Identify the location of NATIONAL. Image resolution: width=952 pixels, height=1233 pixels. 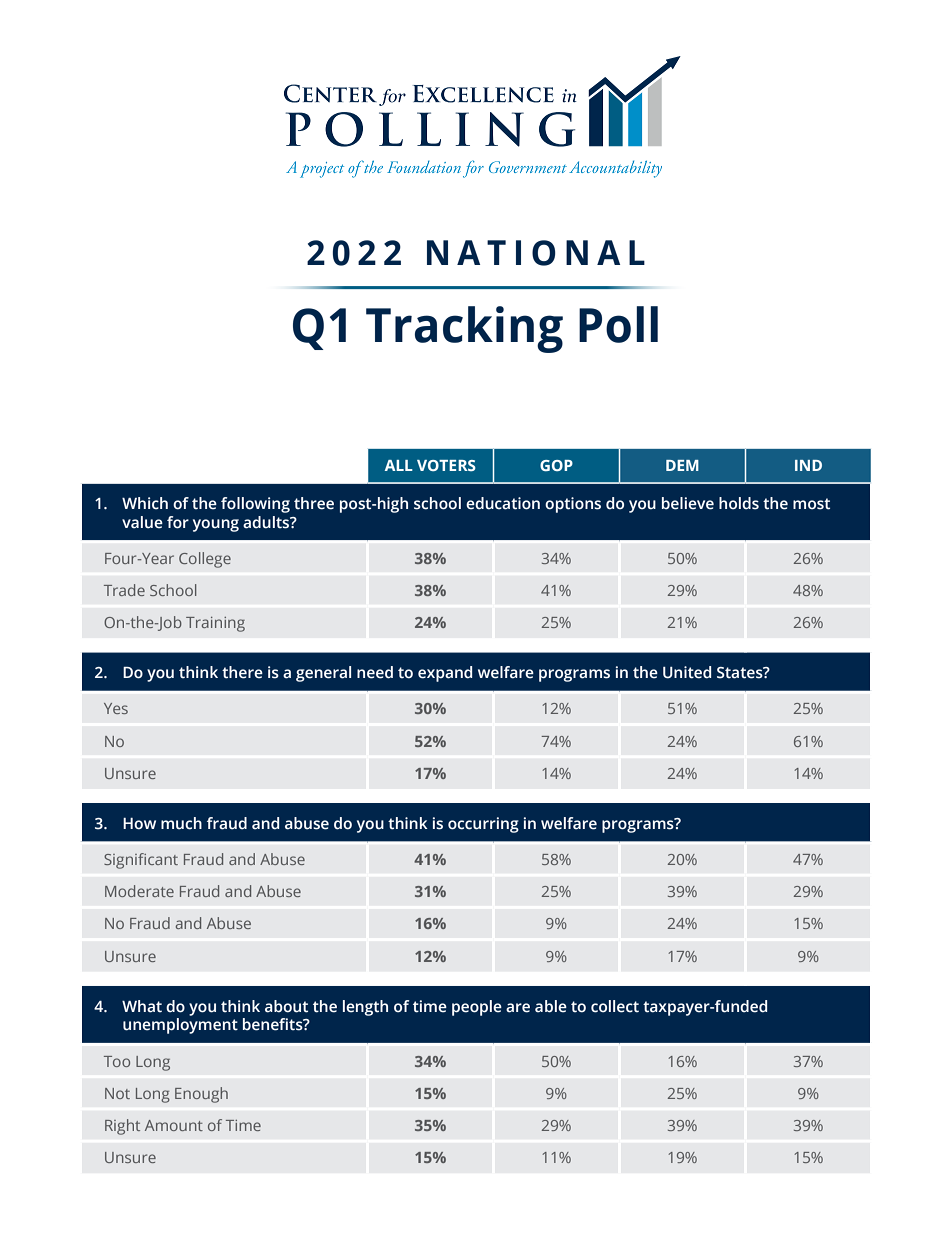
(536, 253).
